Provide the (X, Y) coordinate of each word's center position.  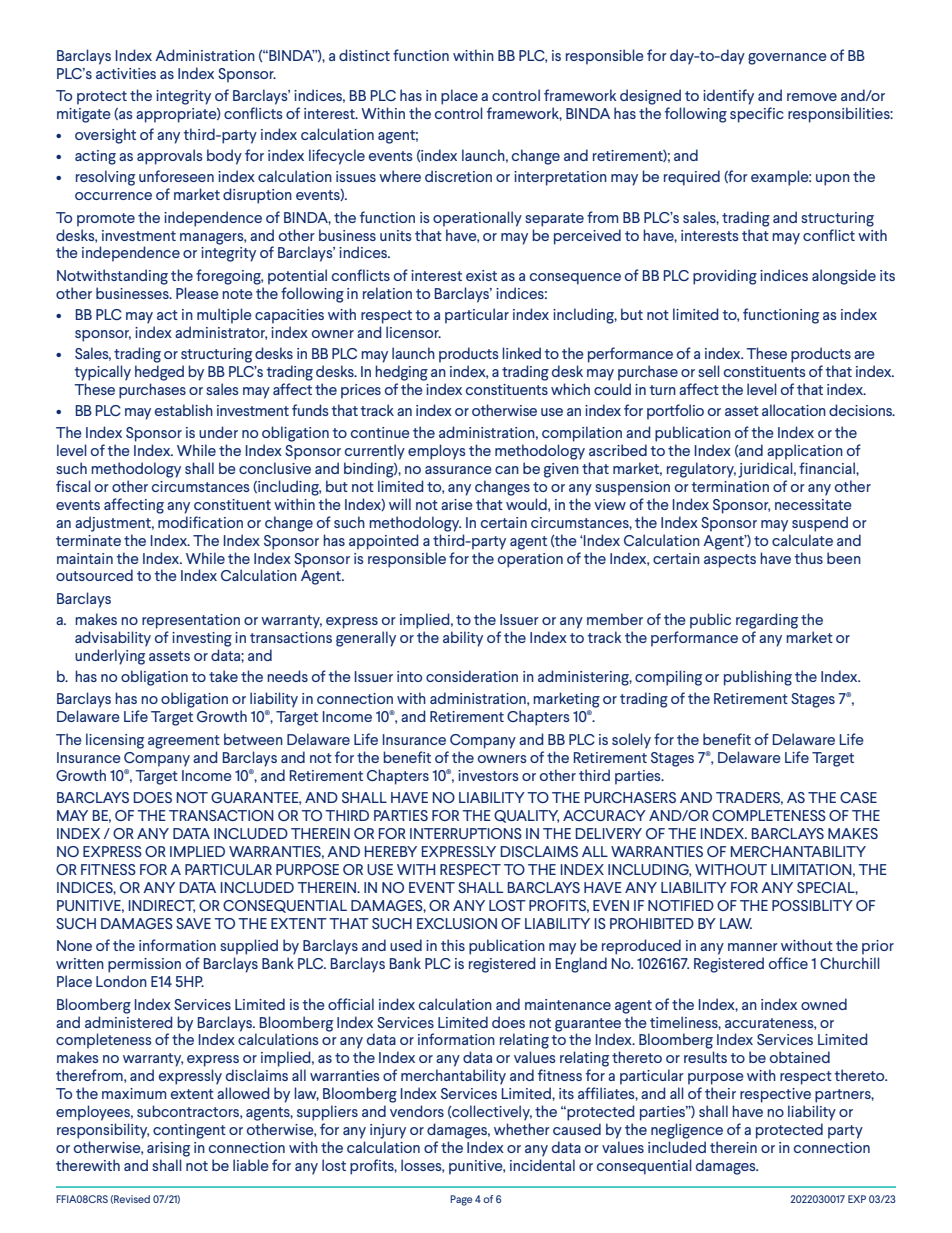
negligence (687, 1131)
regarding (767, 621)
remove (812, 97)
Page (461, 1200)
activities (126, 73)
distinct (364, 55)
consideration (472, 676)
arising (168, 1149)
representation (191, 621)
